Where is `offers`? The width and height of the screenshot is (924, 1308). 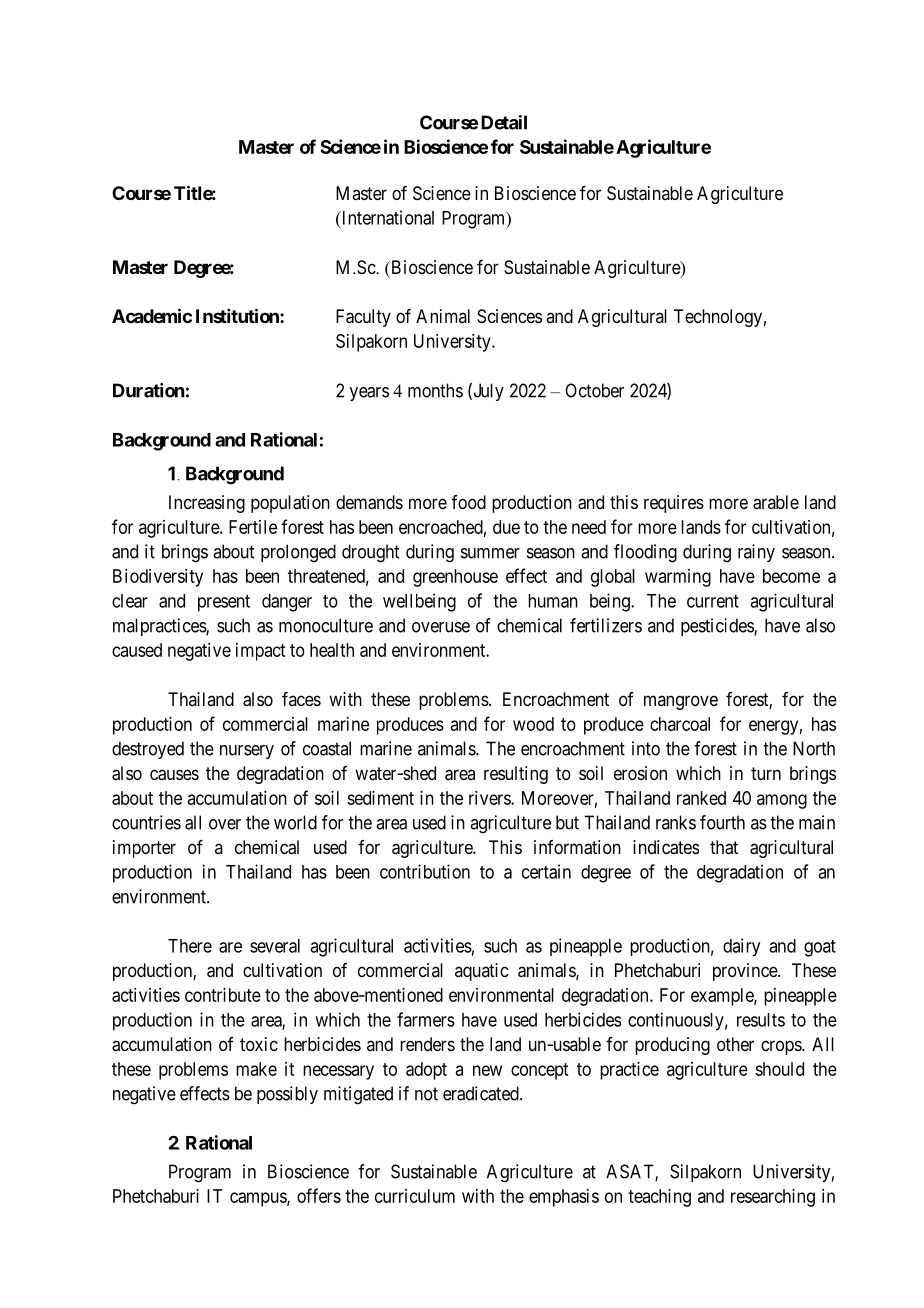
offers is located at coordinates (319, 1195).
